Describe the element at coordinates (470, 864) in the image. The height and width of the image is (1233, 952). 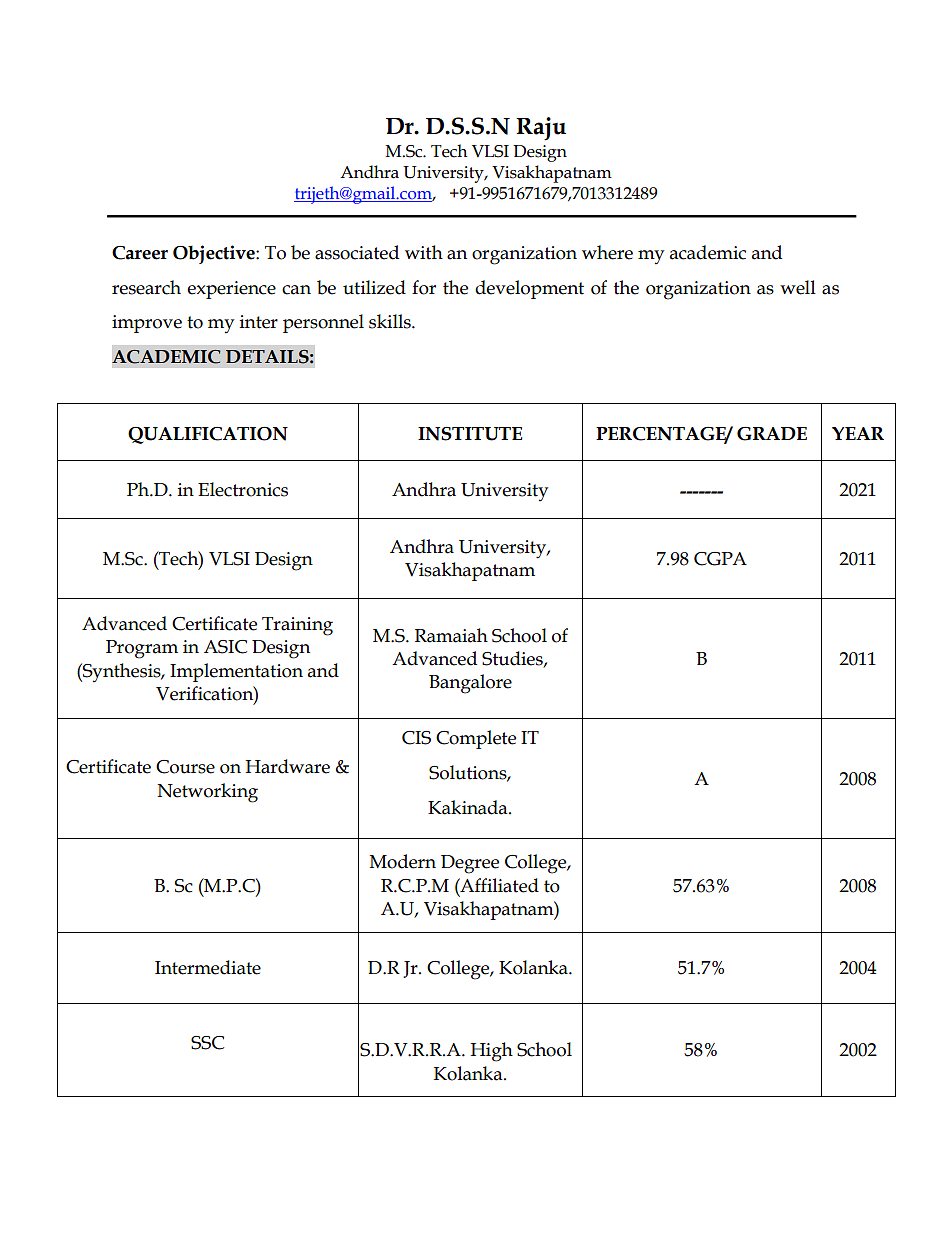
I see `Degree` at that location.
